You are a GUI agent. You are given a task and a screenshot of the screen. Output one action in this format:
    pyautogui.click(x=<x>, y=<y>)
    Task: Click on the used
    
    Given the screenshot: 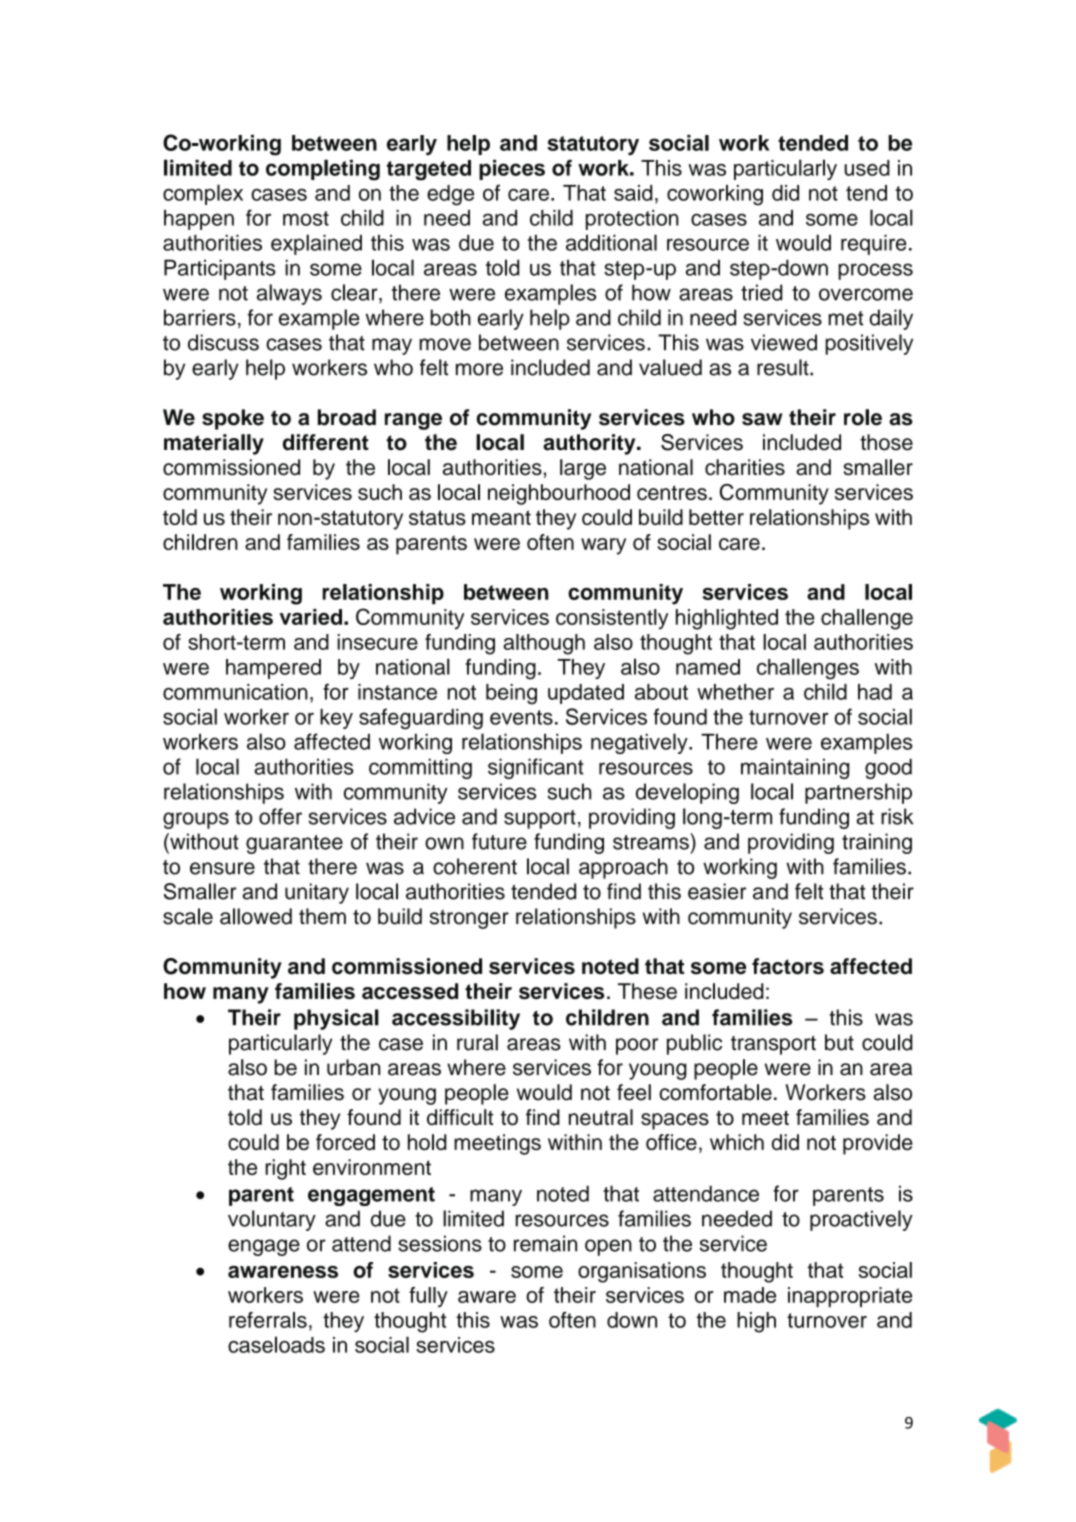 What is the action you would take?
    pyautogui.click(x=867, y=168)
